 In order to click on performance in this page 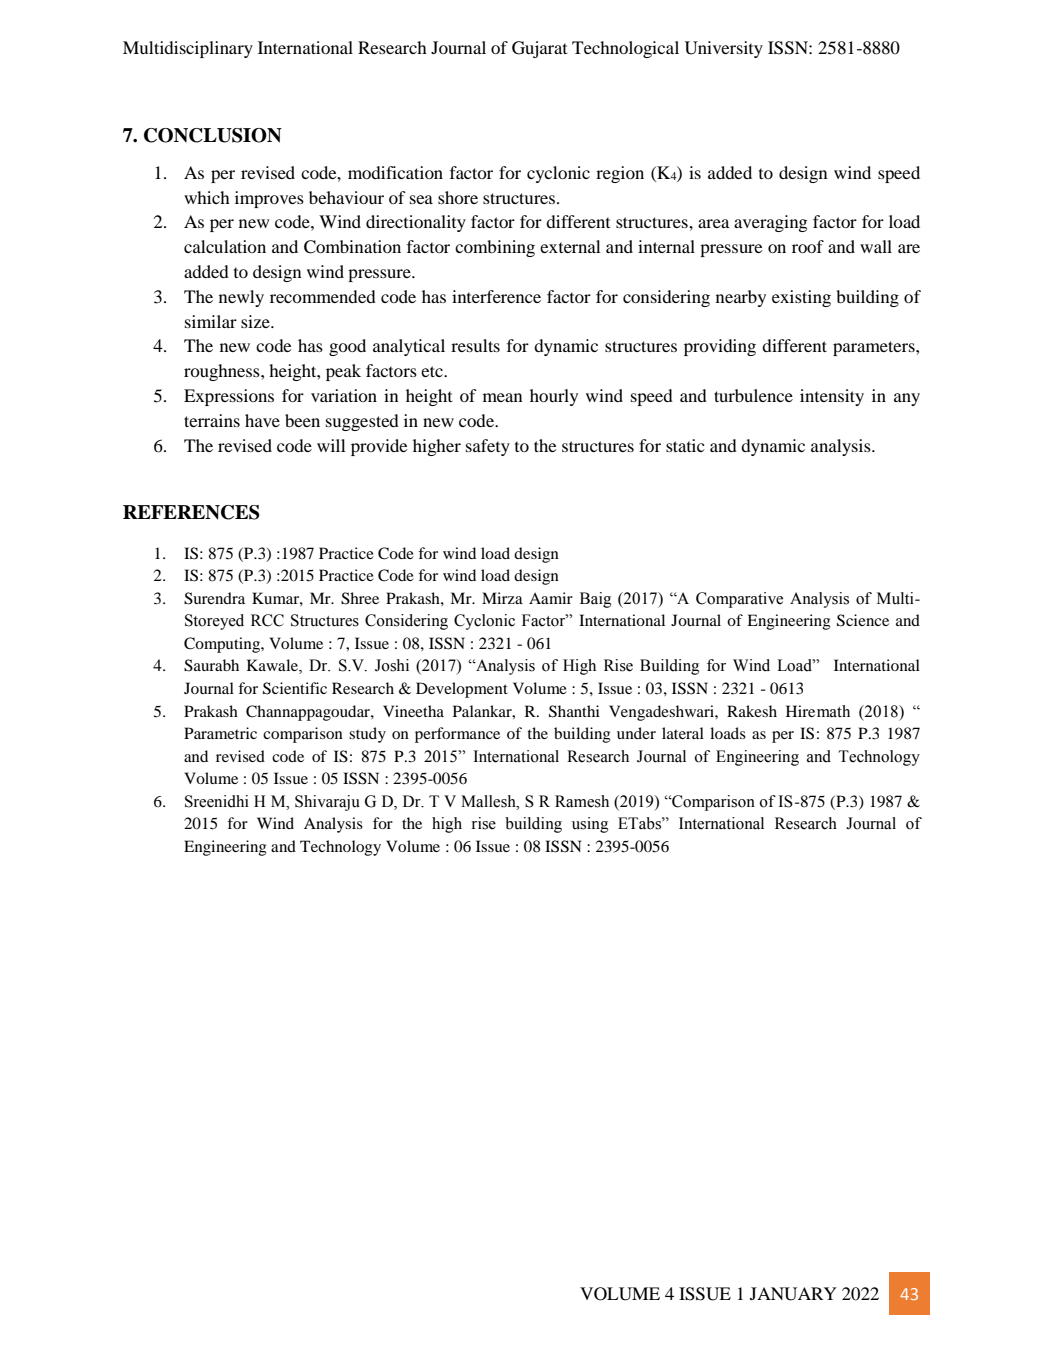, I will do `click(457, 735)`.
